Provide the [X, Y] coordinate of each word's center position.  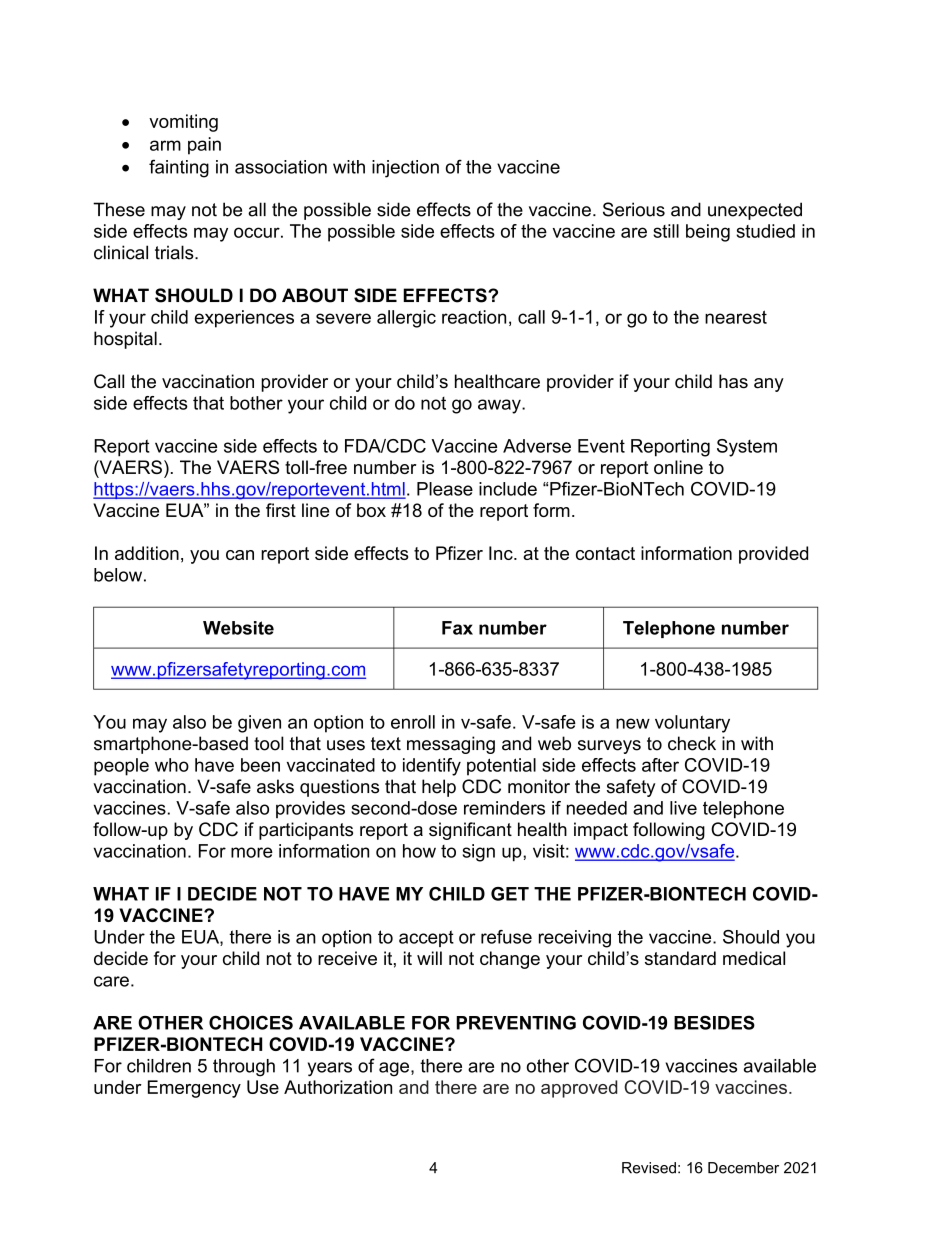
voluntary [692, 724]
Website [238, 628]
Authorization [338, 1087]
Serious [634, 209]
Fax [457, 628]
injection [405, 169]
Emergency [194, 1089]
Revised [649, 1168]
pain [204, 146]
